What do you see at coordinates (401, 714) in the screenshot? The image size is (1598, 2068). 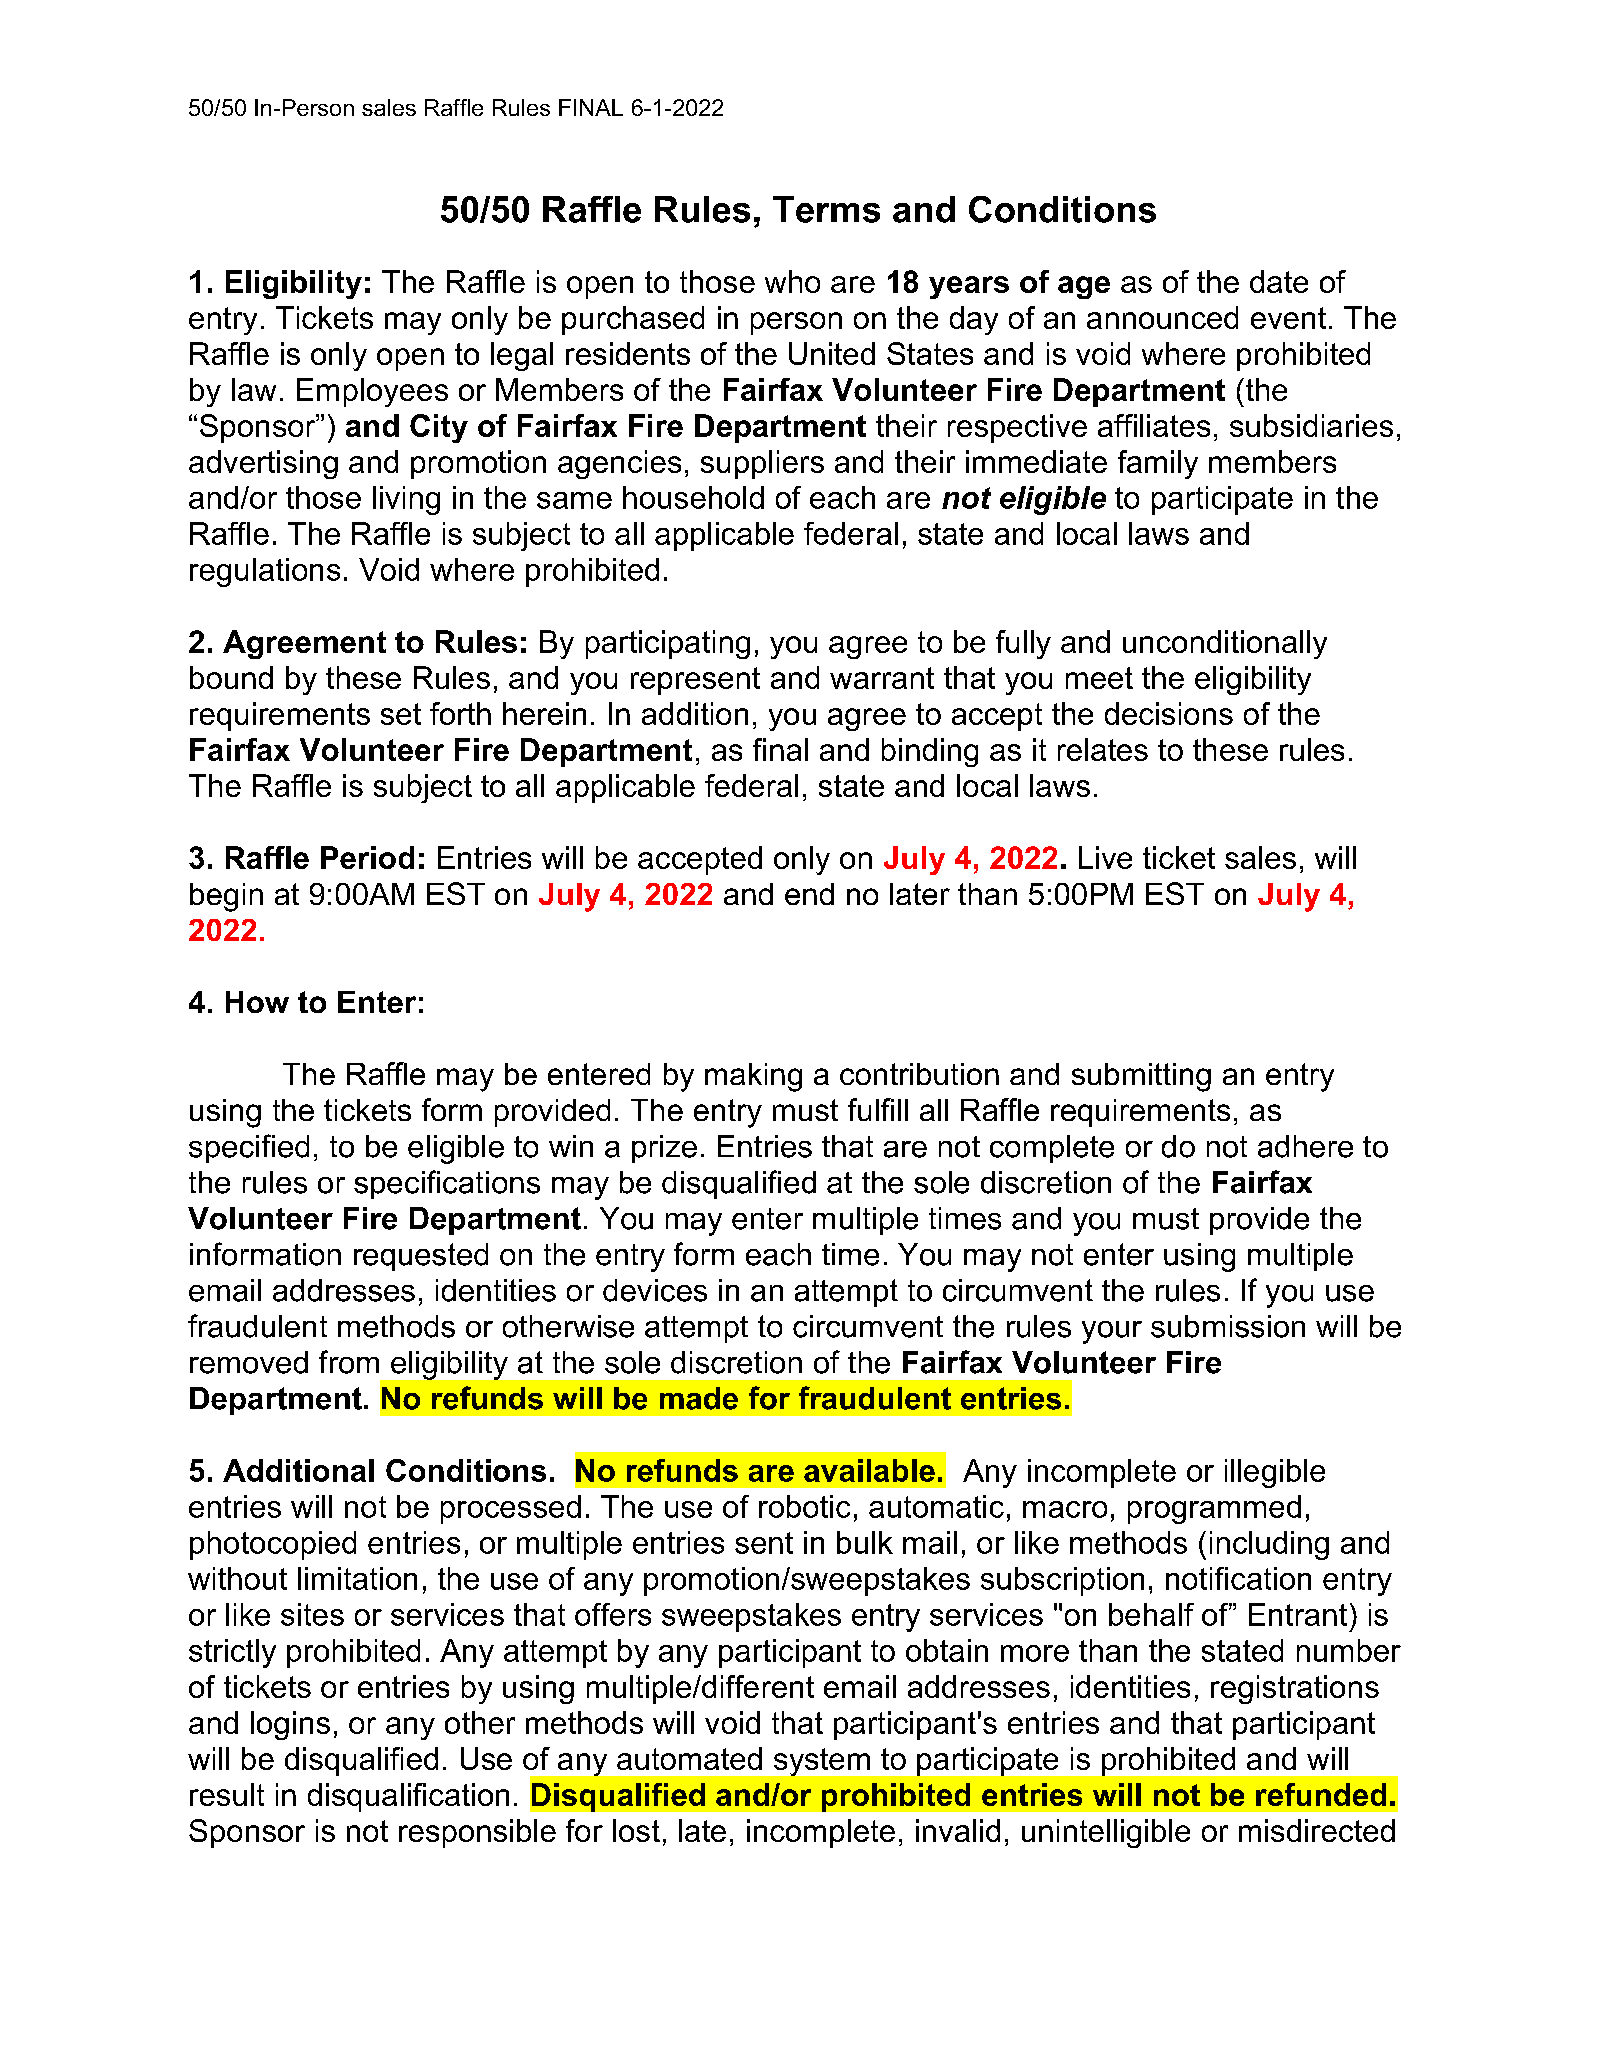 I see `set` at bounding box center [401, 714].
